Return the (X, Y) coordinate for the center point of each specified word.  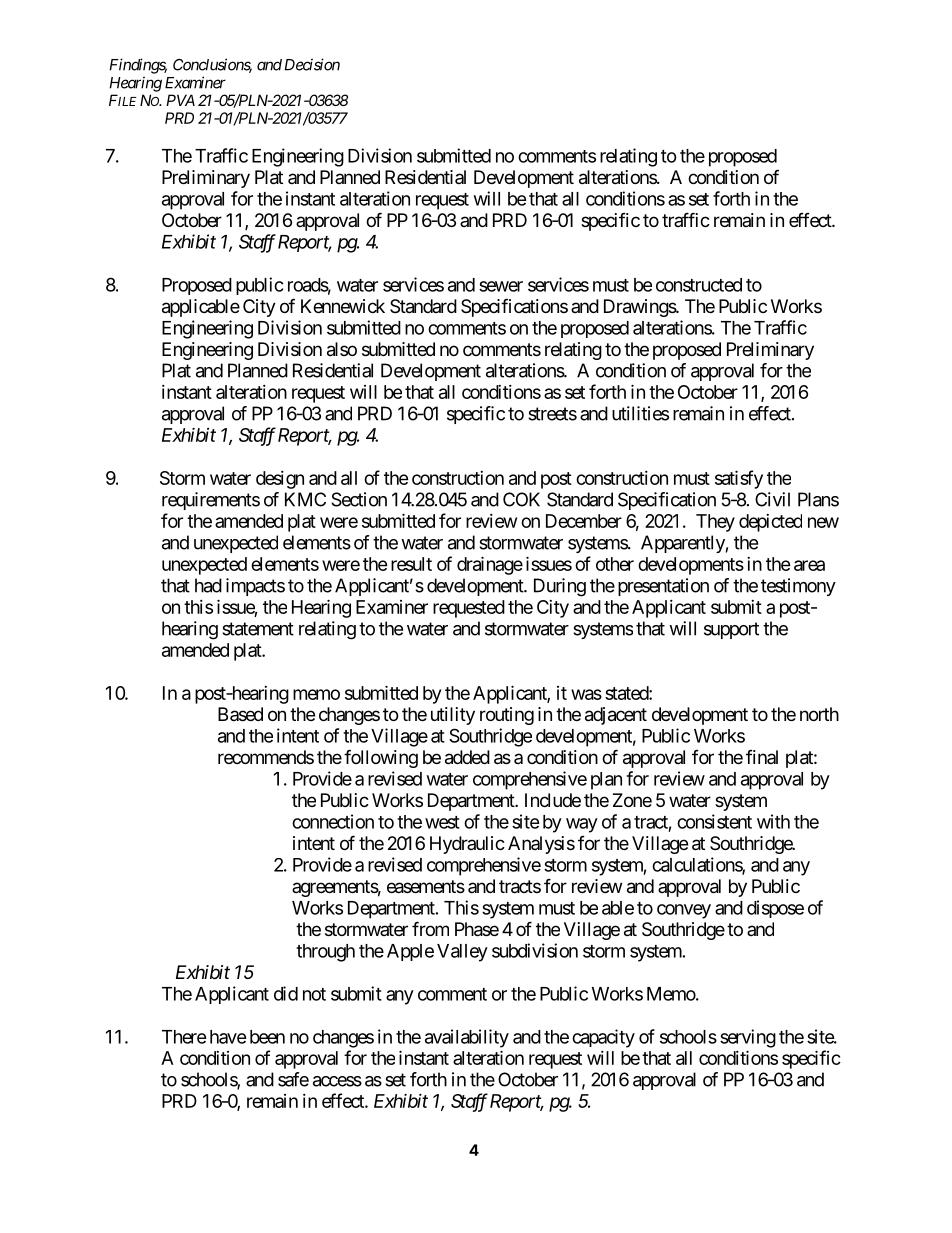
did (286, 993)
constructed (699, 285)
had (208, 585)
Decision (312, 64)
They (715, 523)
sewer (501, 286)
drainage (490, 565)
